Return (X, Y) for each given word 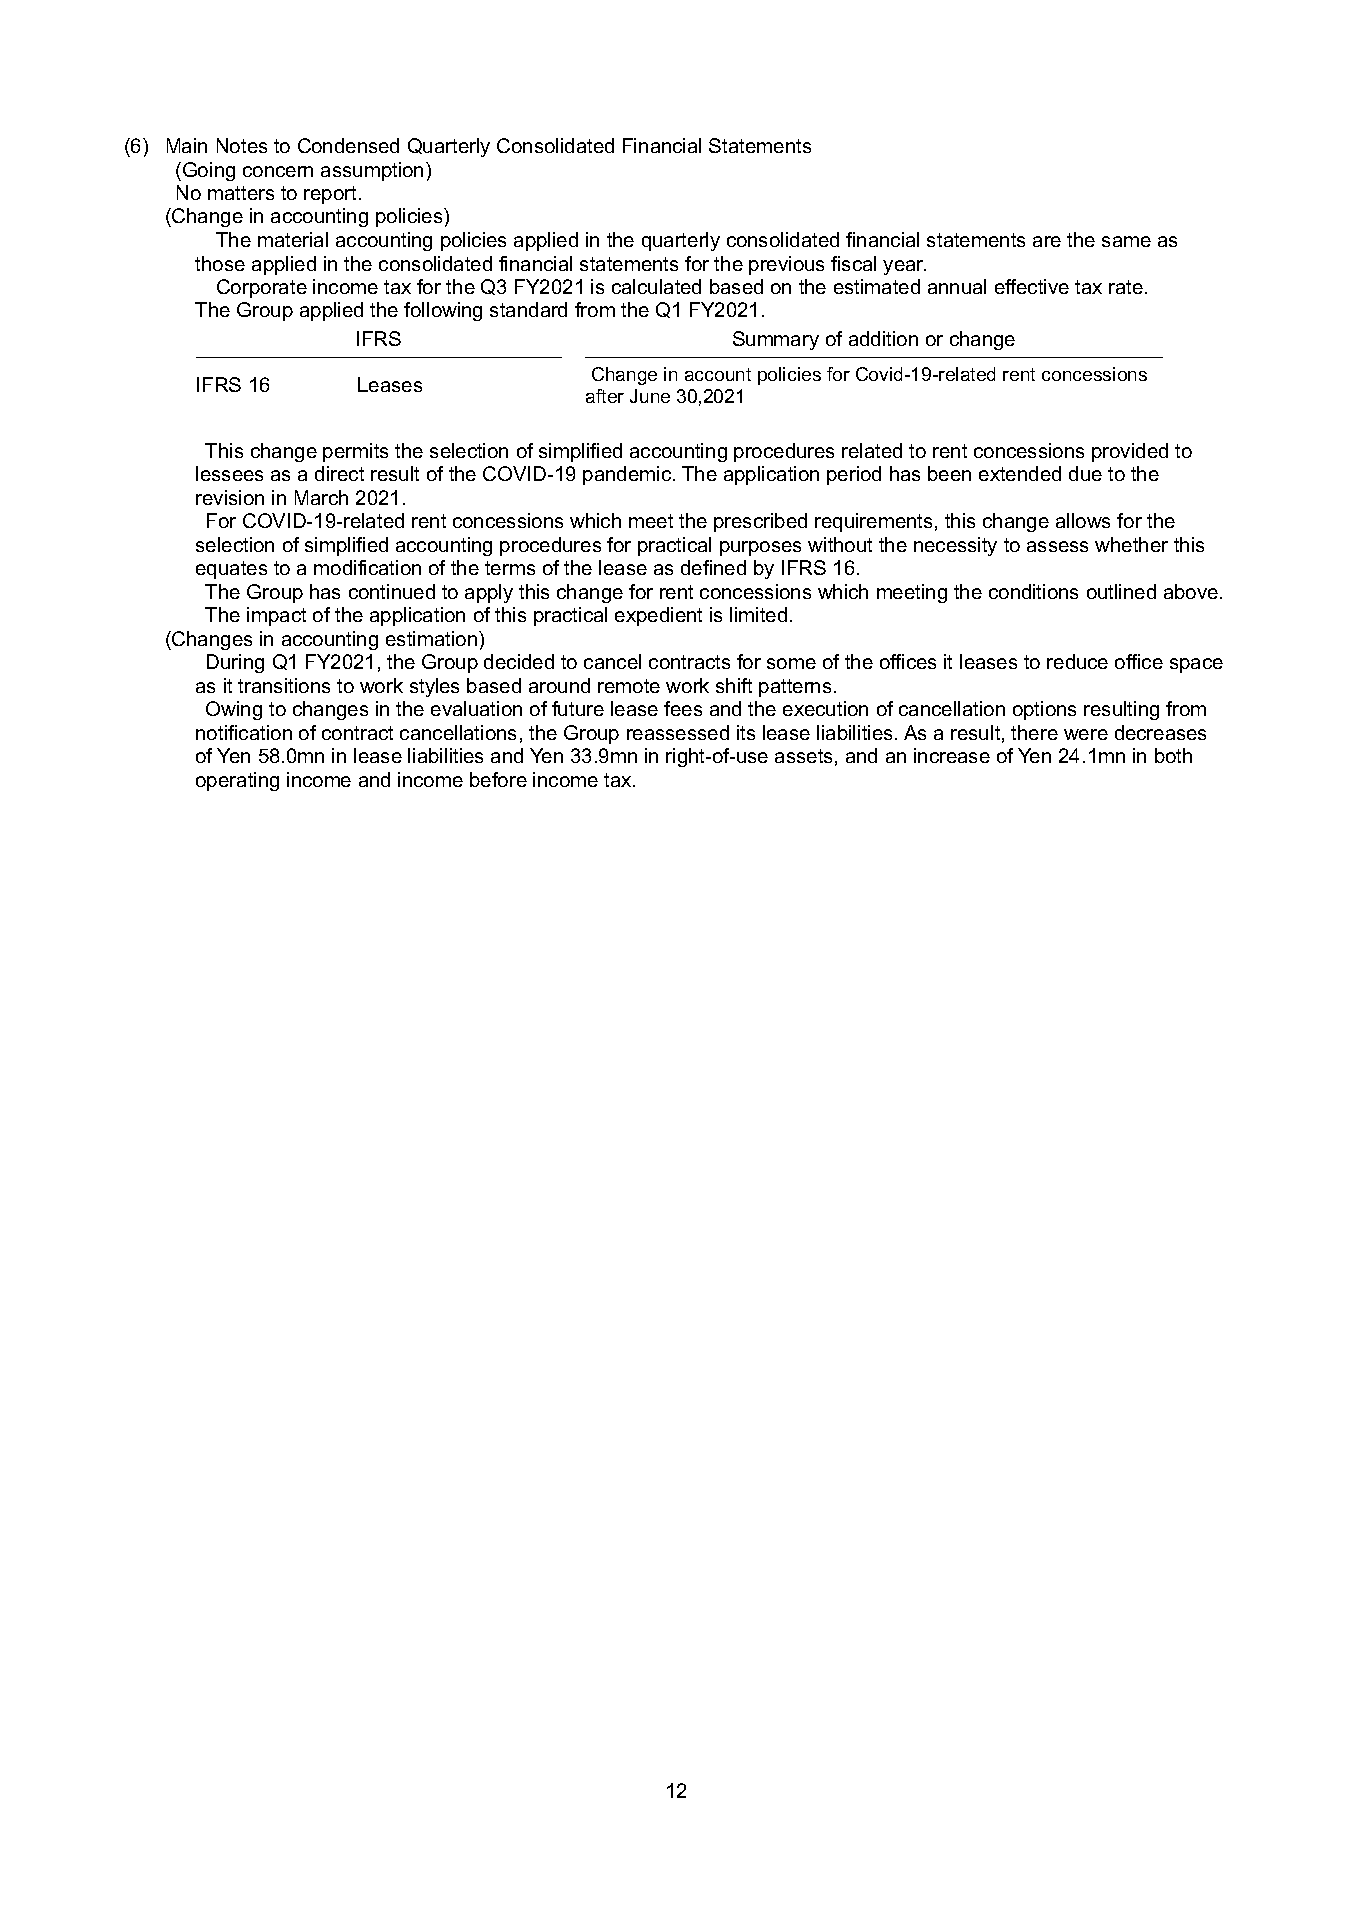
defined (713, 567)
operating (237, 781)
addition (883, 338)
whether (1131, 544)
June (650, 396)
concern (278, 171)
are (1047, 241)
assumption (372, 171)
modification (367, 567)
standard (528, 309)
